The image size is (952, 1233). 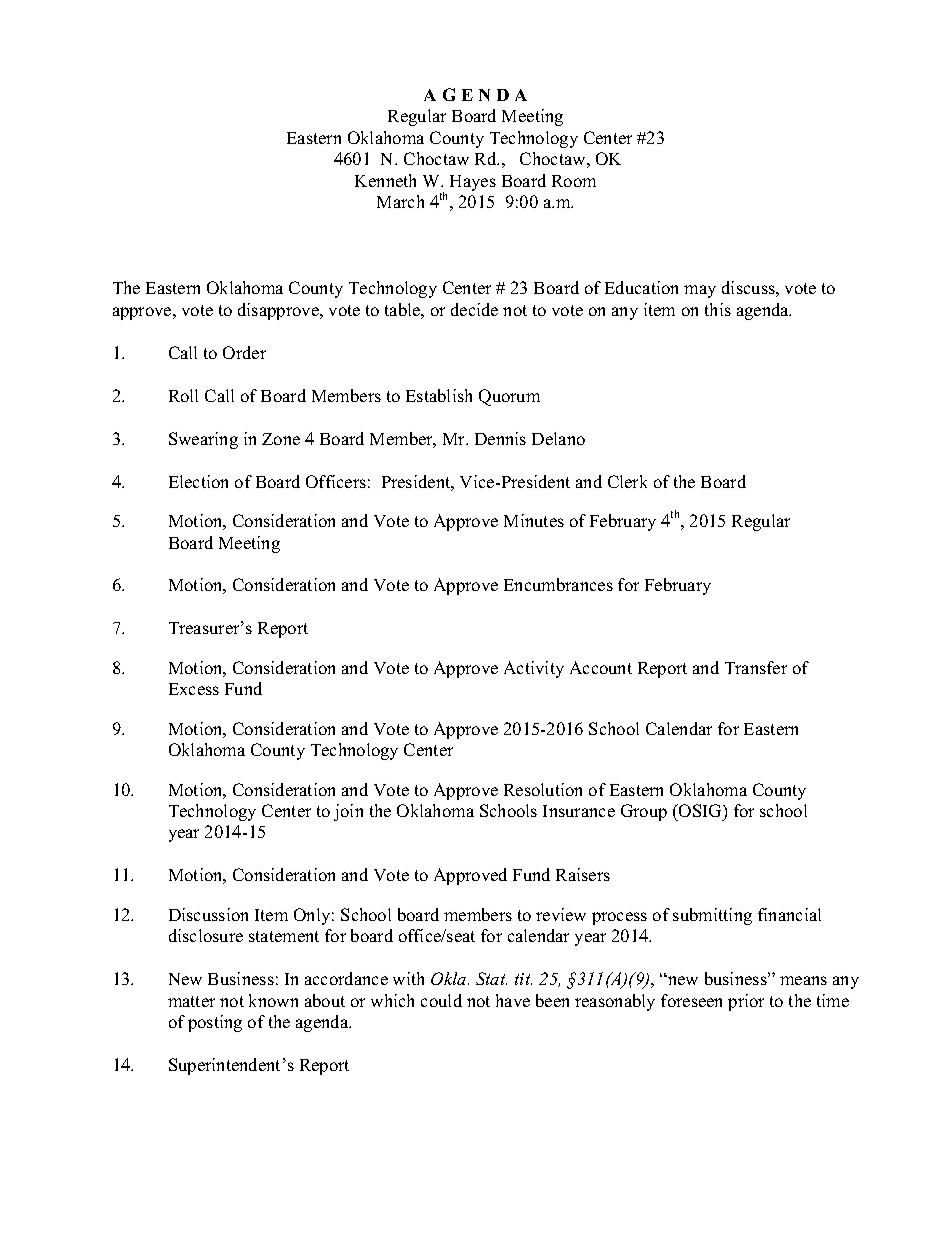 What do you see at coordinates (198, 481) in the screenshot?
I see `Election` at bounding box center [198, 481].
